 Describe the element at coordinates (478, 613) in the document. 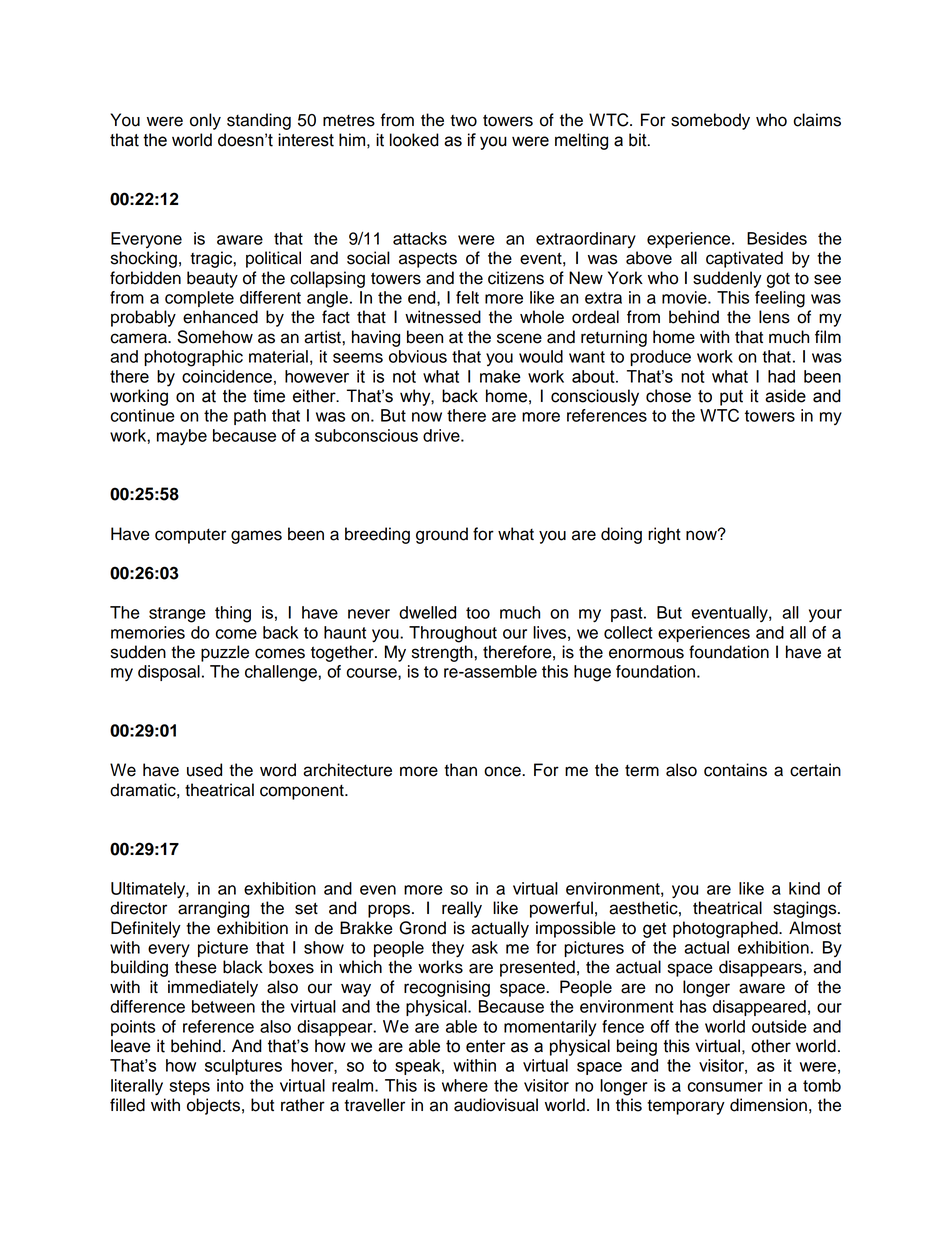

I see `too` at that location.
